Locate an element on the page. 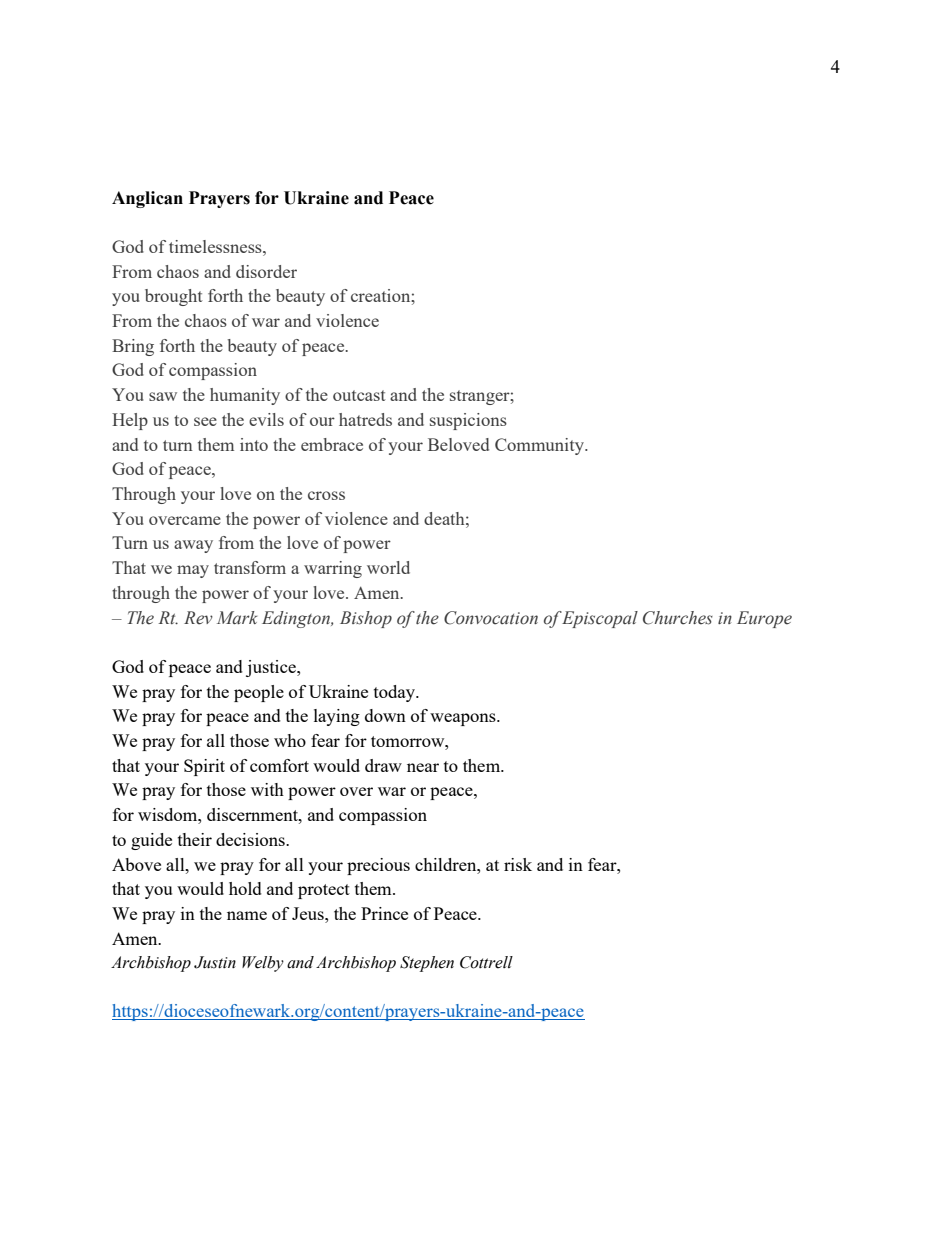  disorder is located at coordinates (266, 271).
